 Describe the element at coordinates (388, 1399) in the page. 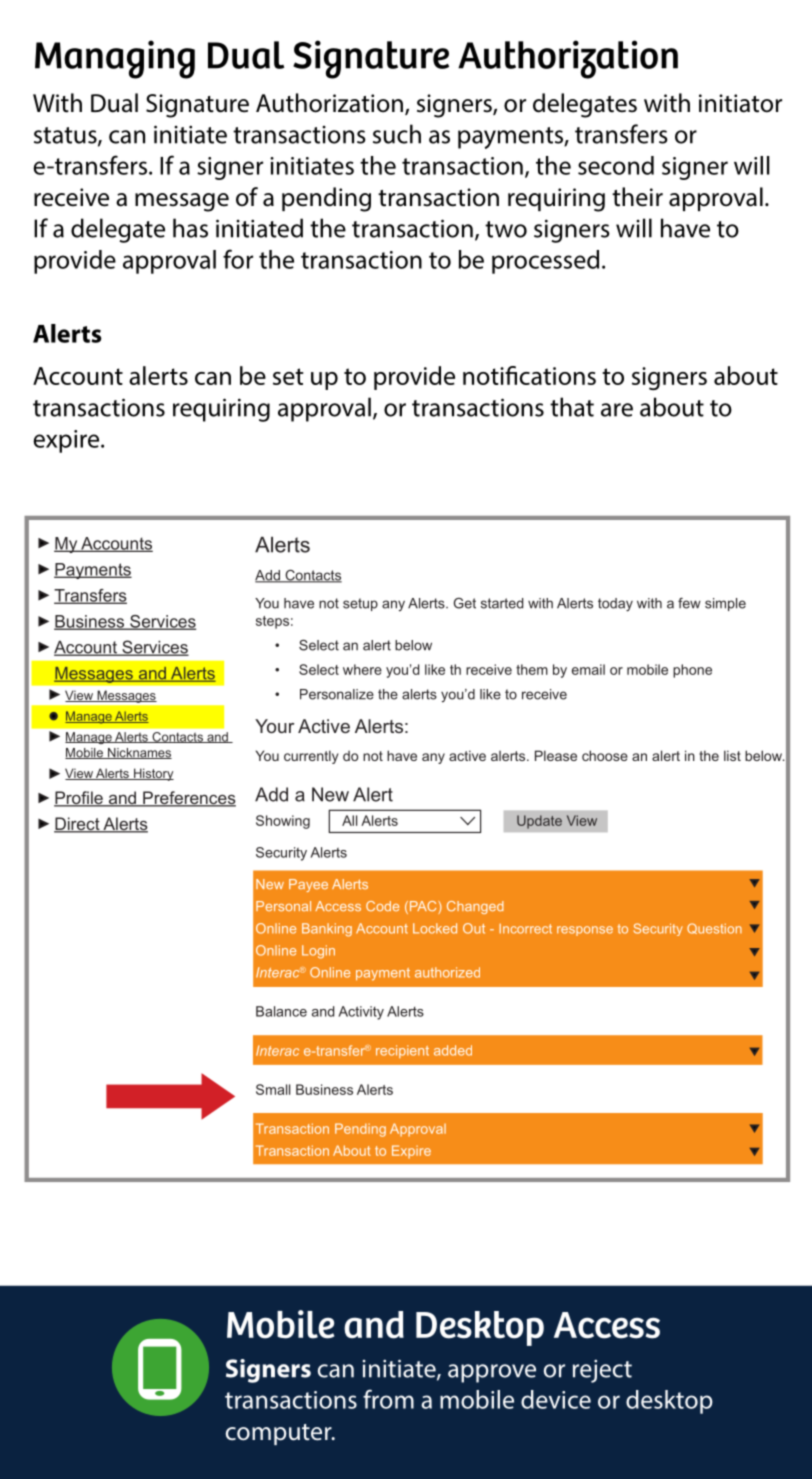

I see `from` at that location.
